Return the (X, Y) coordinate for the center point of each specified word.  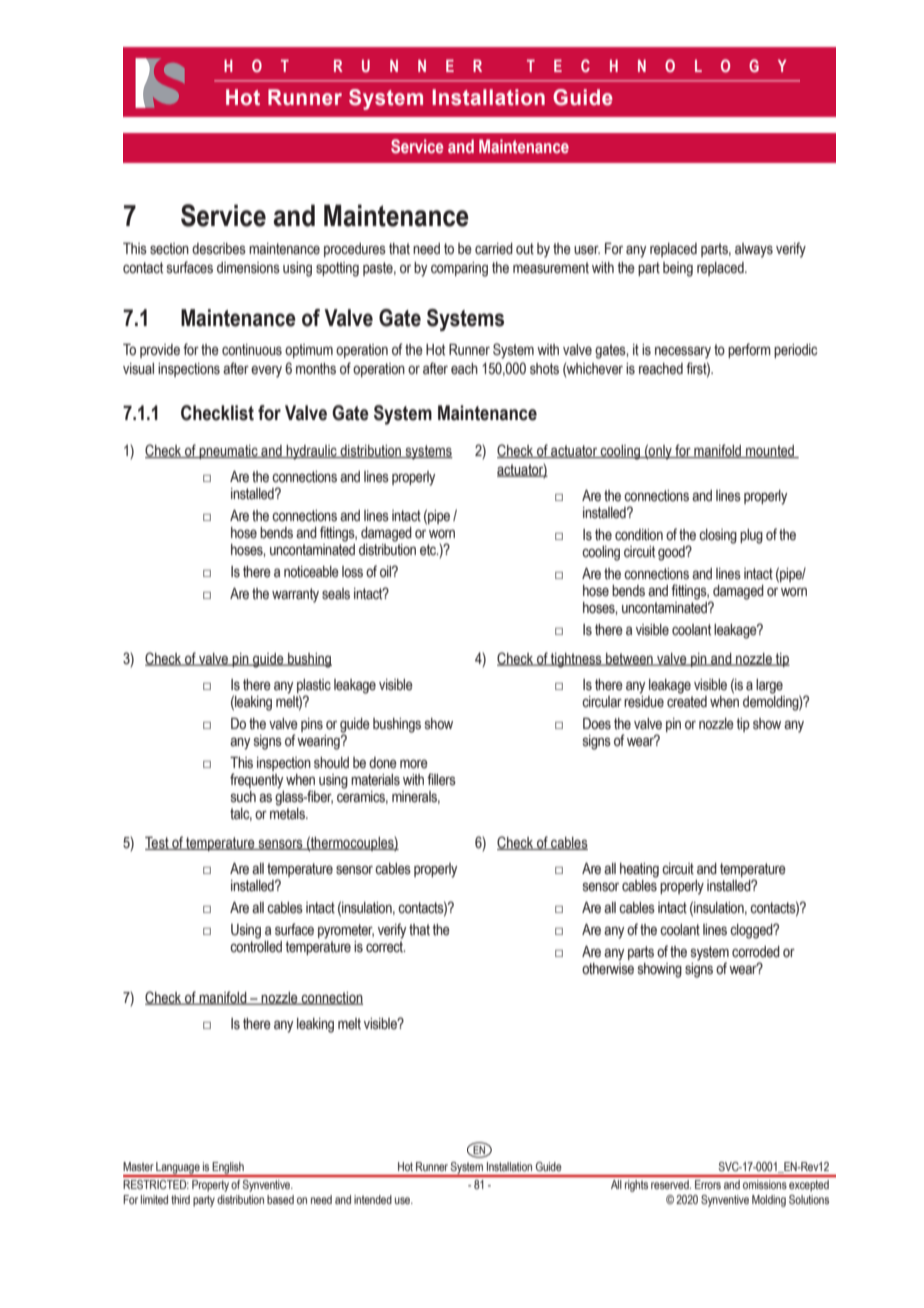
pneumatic (228, 452)
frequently (256, 781)
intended (373, 1199)
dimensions (248, 268)
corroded (756, 952)
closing (718, 536)
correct (386, 947)
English (228, 1169)
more (414, 764)
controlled (256, 945)
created (687, 700)
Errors (708, 1184)
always (754, 250)
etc (429, 550)
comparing (459, 269)
